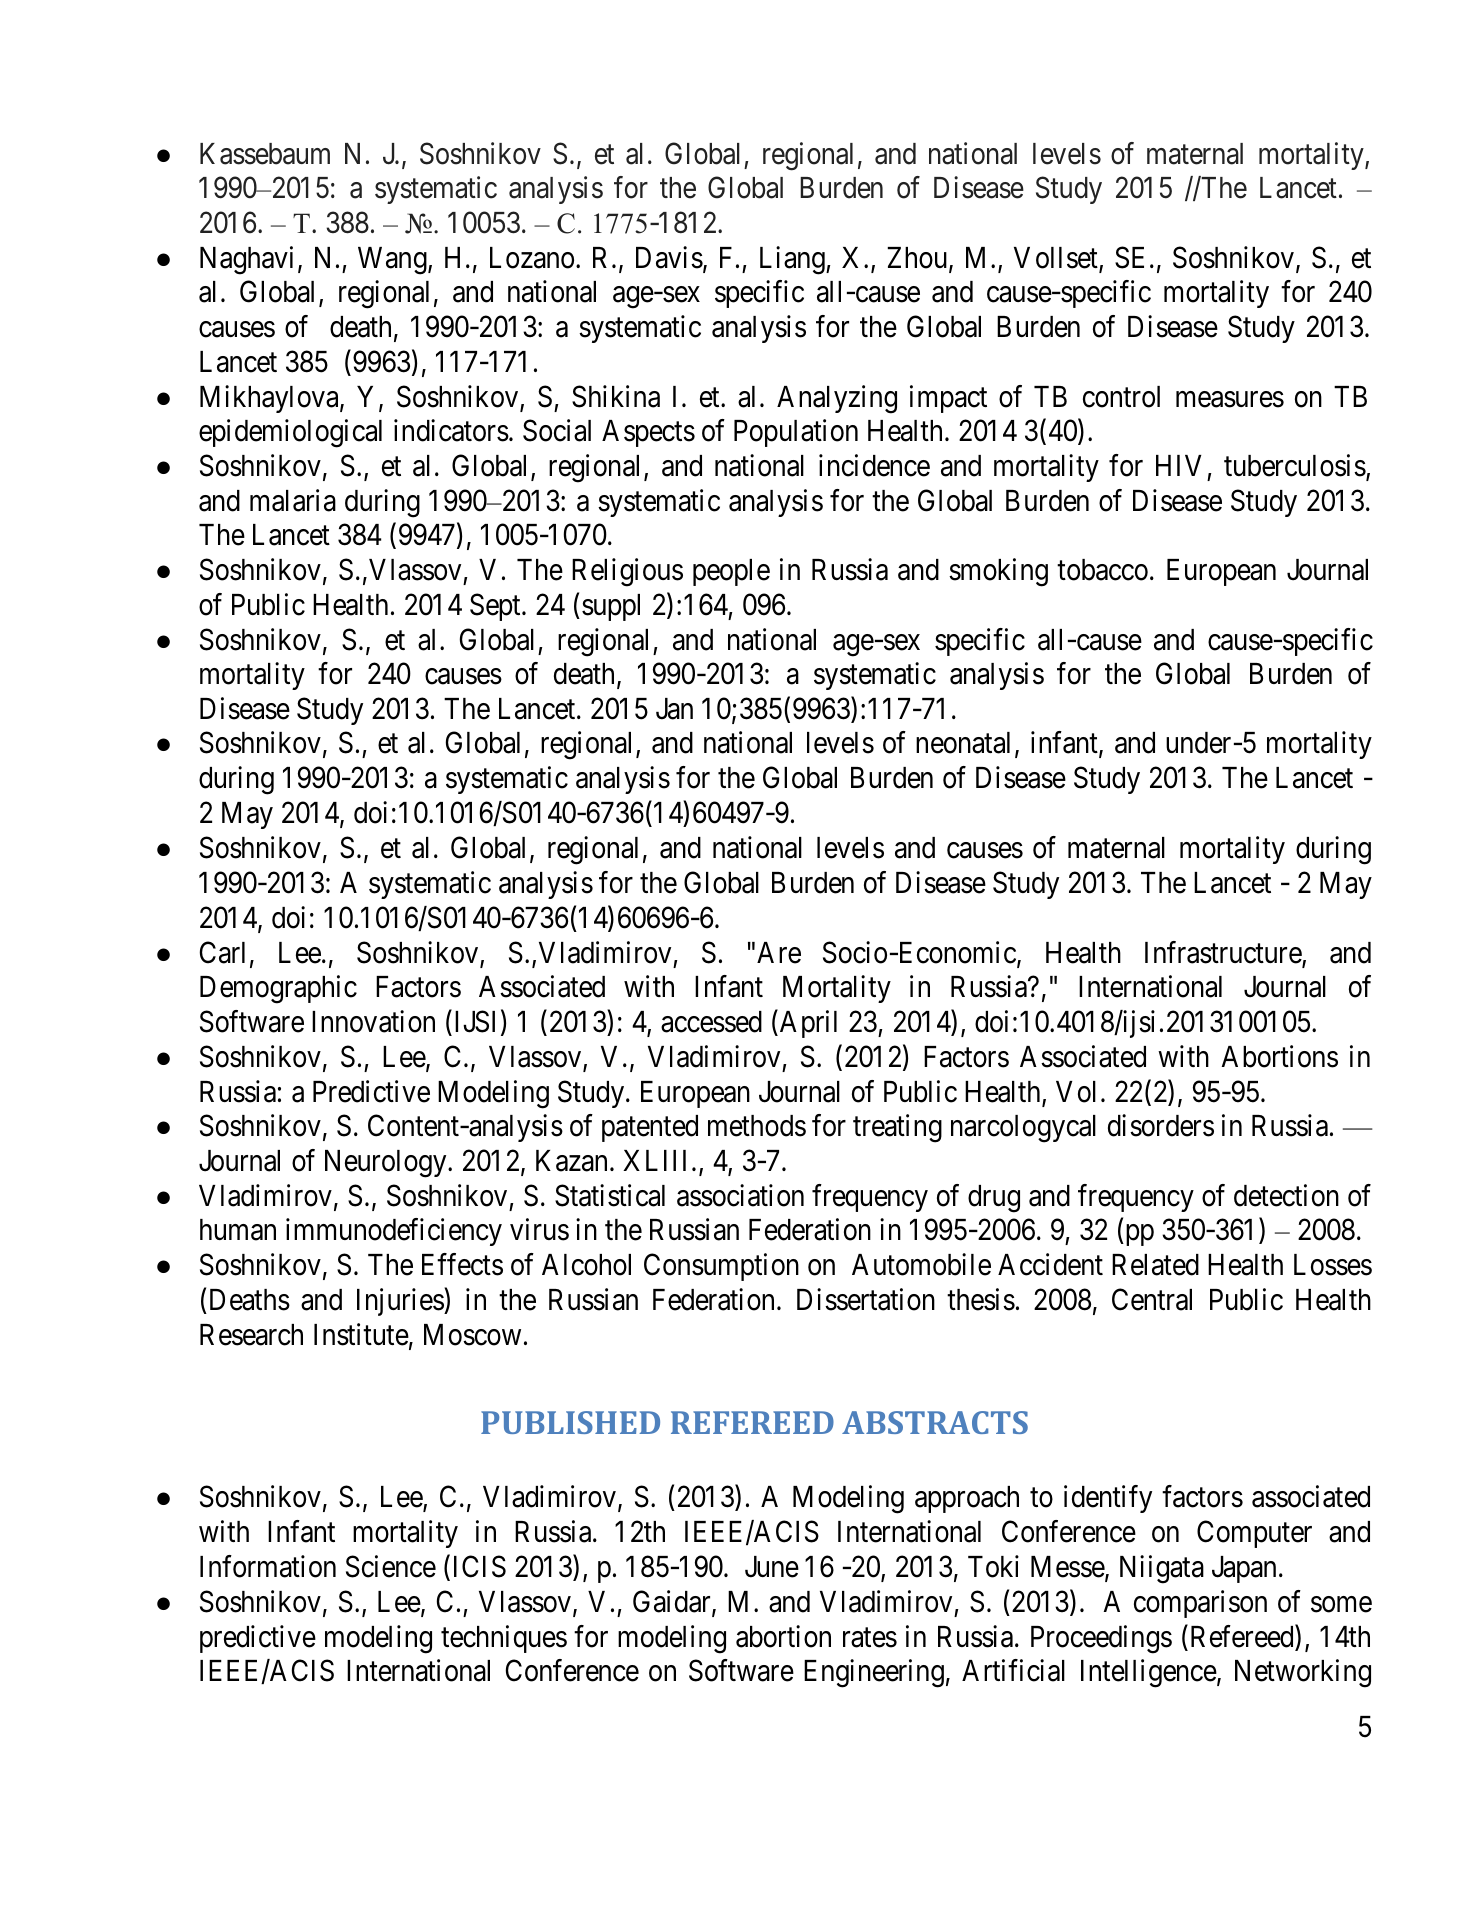  I want to click on Infrastructure, so click(1224, 953).
